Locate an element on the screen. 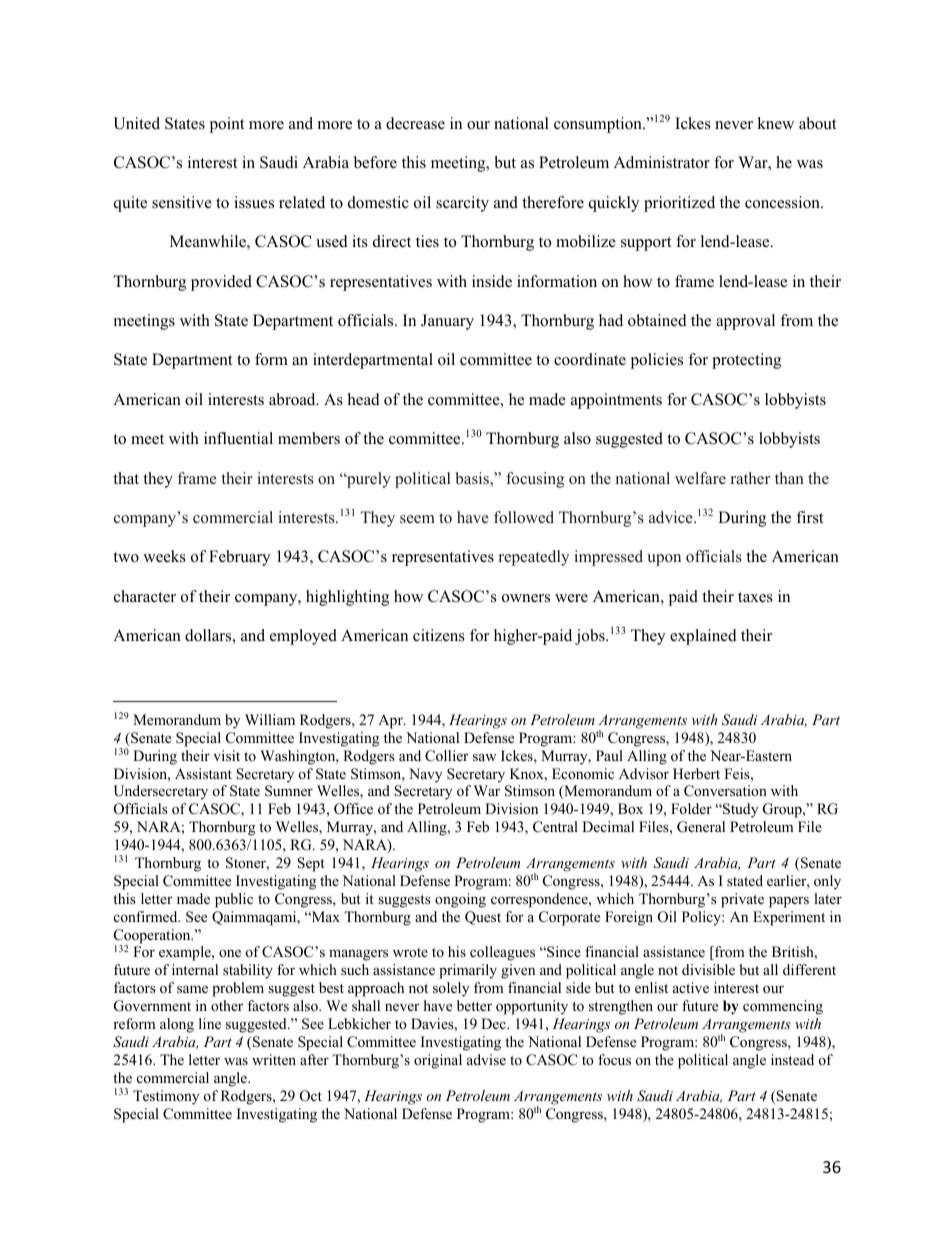  instead is located at coordinates (792, 1059).
